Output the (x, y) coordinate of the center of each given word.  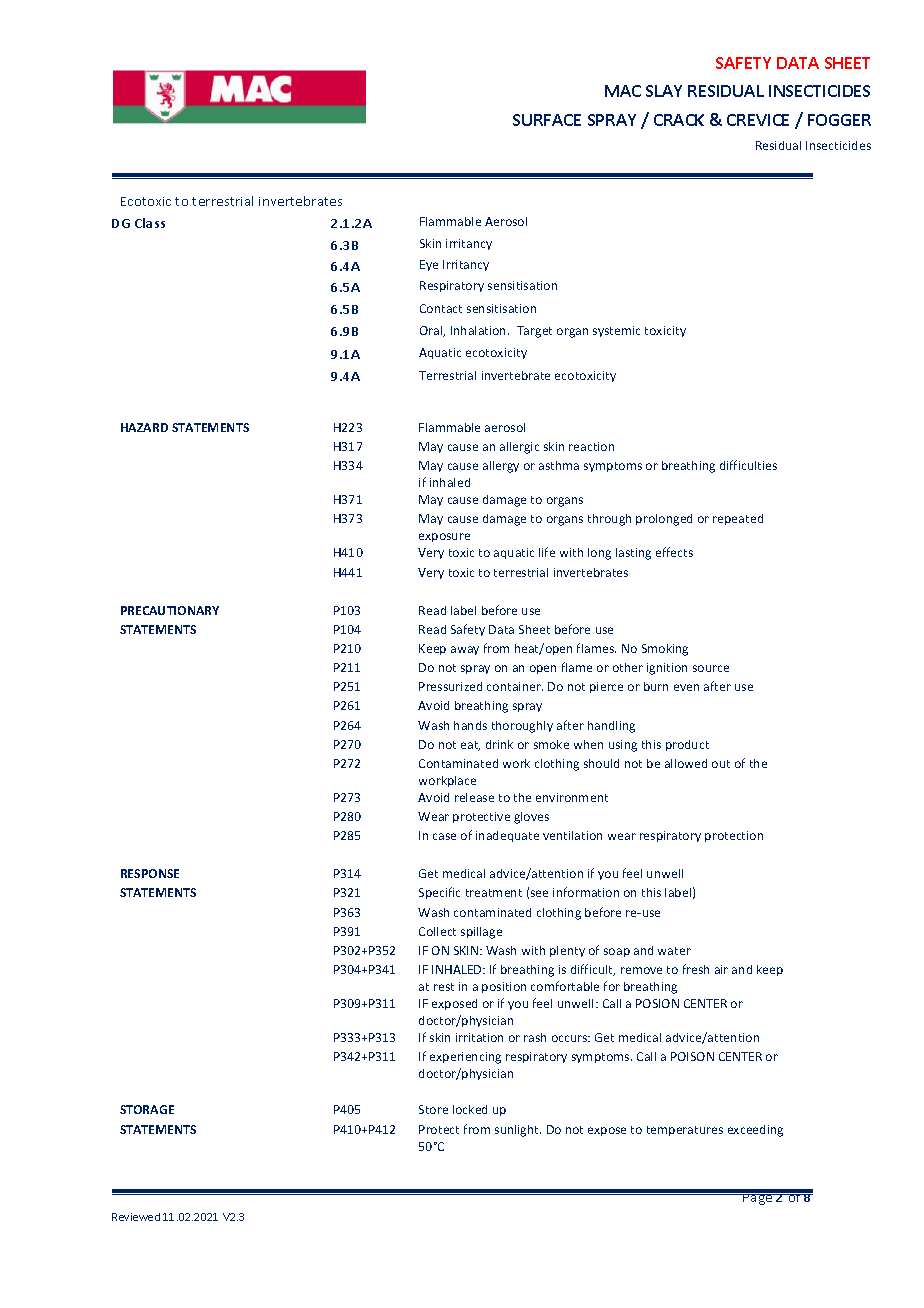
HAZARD (144, 427)
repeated (738, 519)
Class (150, 223)
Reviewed (136, 1217)
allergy (501, 467)
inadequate (507, 836)
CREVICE (758, 120)
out (721, 764)
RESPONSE (150, 873)
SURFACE (547, 120)
